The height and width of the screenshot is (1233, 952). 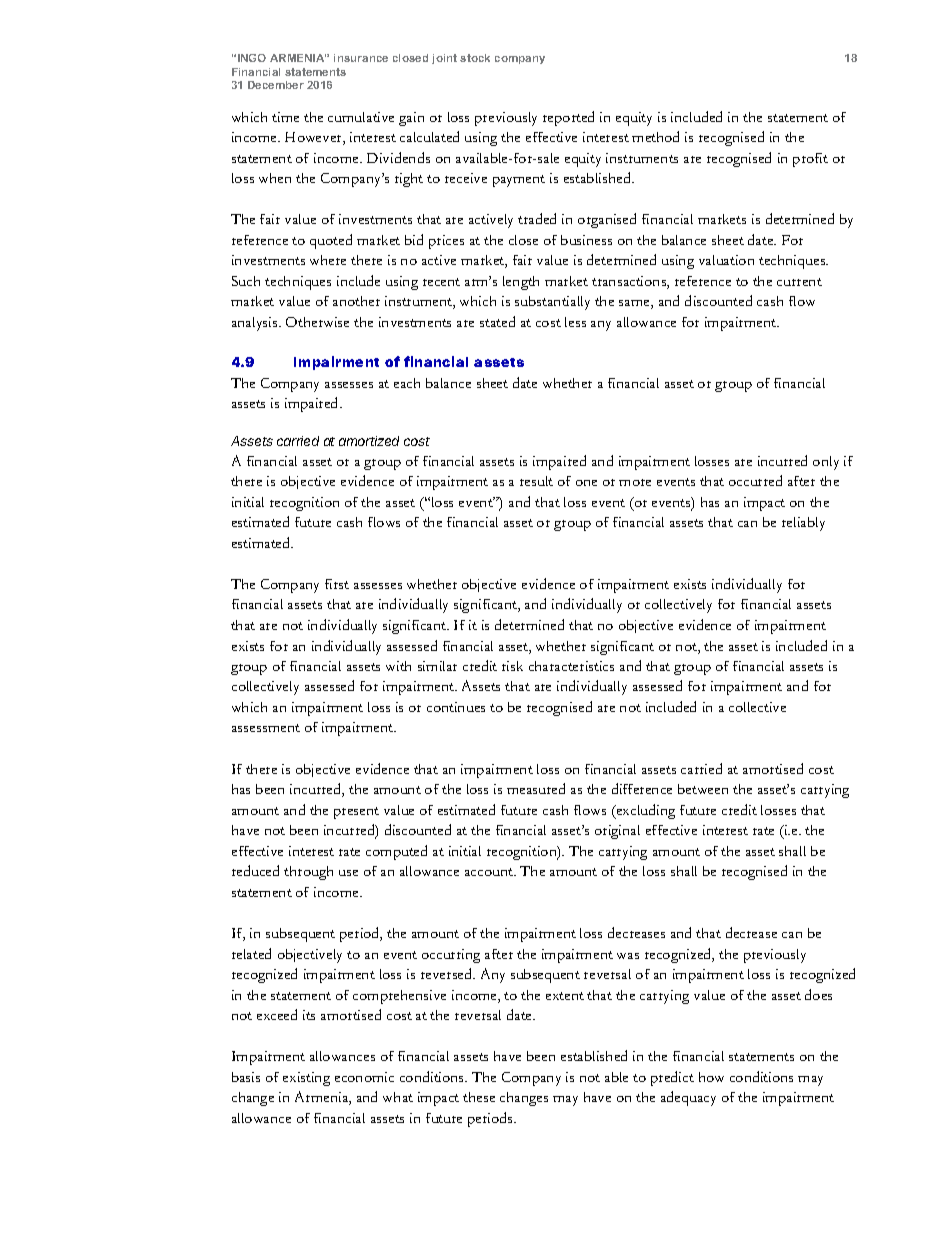 I want to click on risk, so click(x=512, y=666).
